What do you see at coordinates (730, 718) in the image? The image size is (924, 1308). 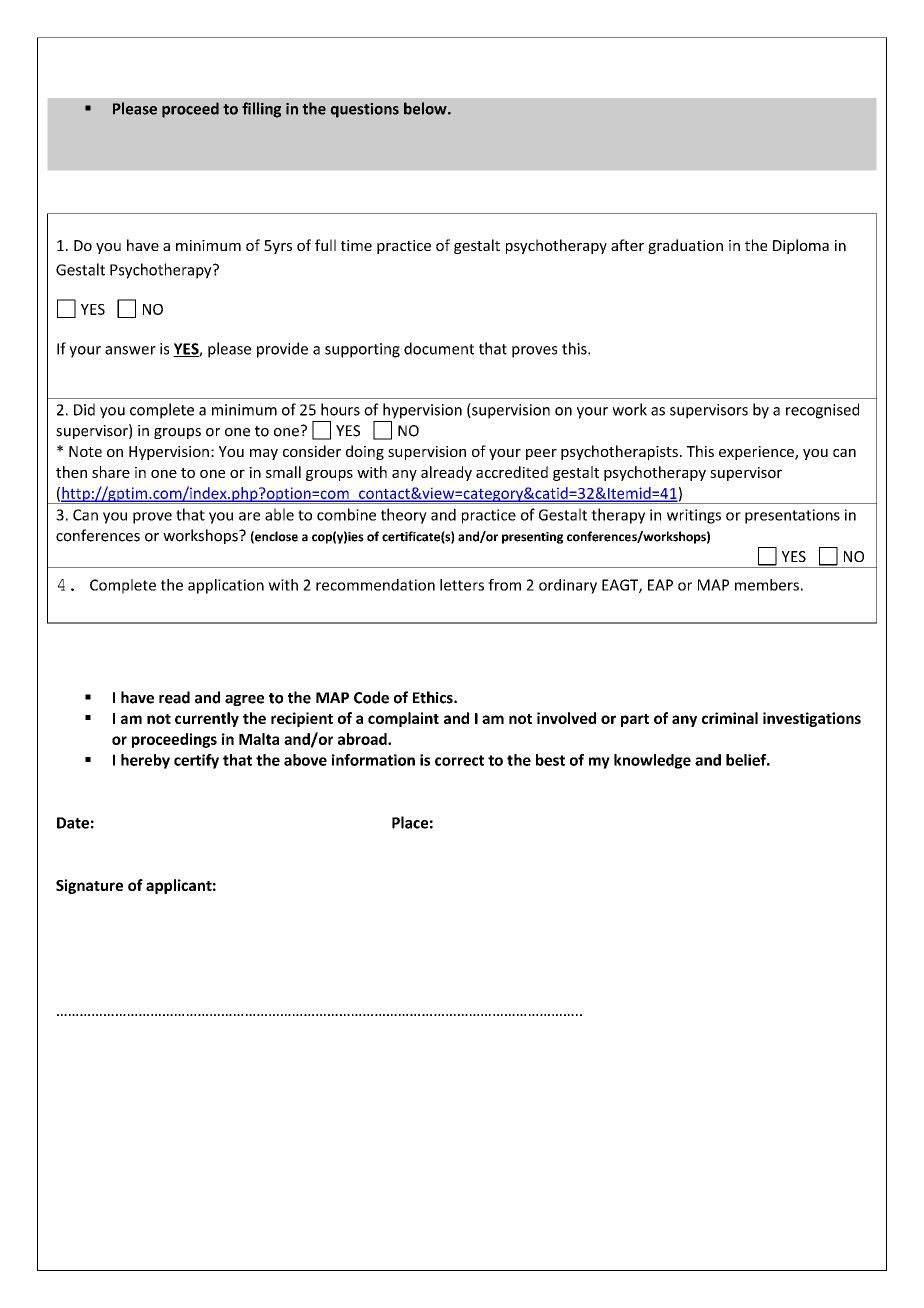 I see `criminal` at bounding box center [730, 718].
